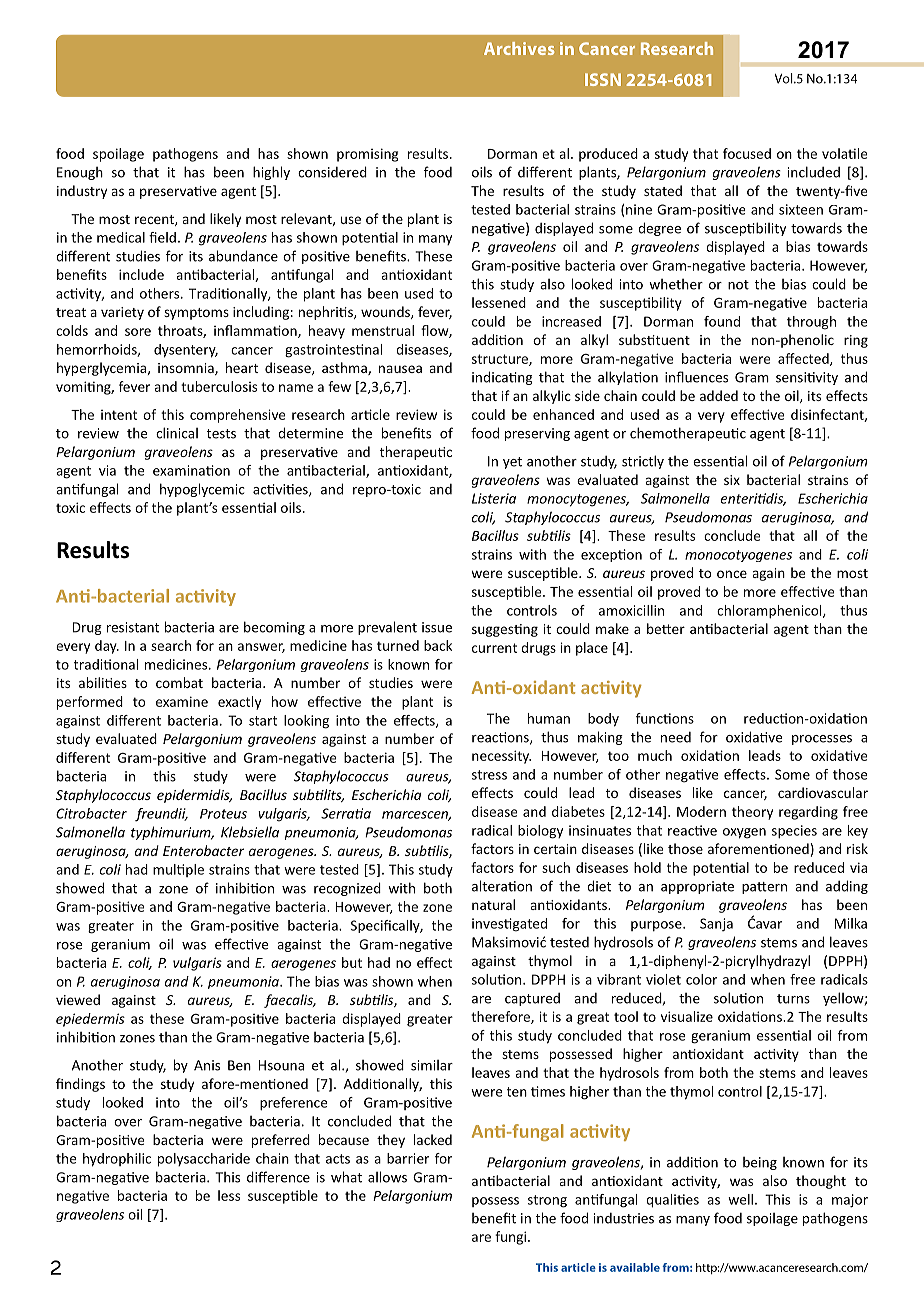  What do you see at coordinates (80, 173) in the page?
I see `Enough` at bounding box center [80, 173].
